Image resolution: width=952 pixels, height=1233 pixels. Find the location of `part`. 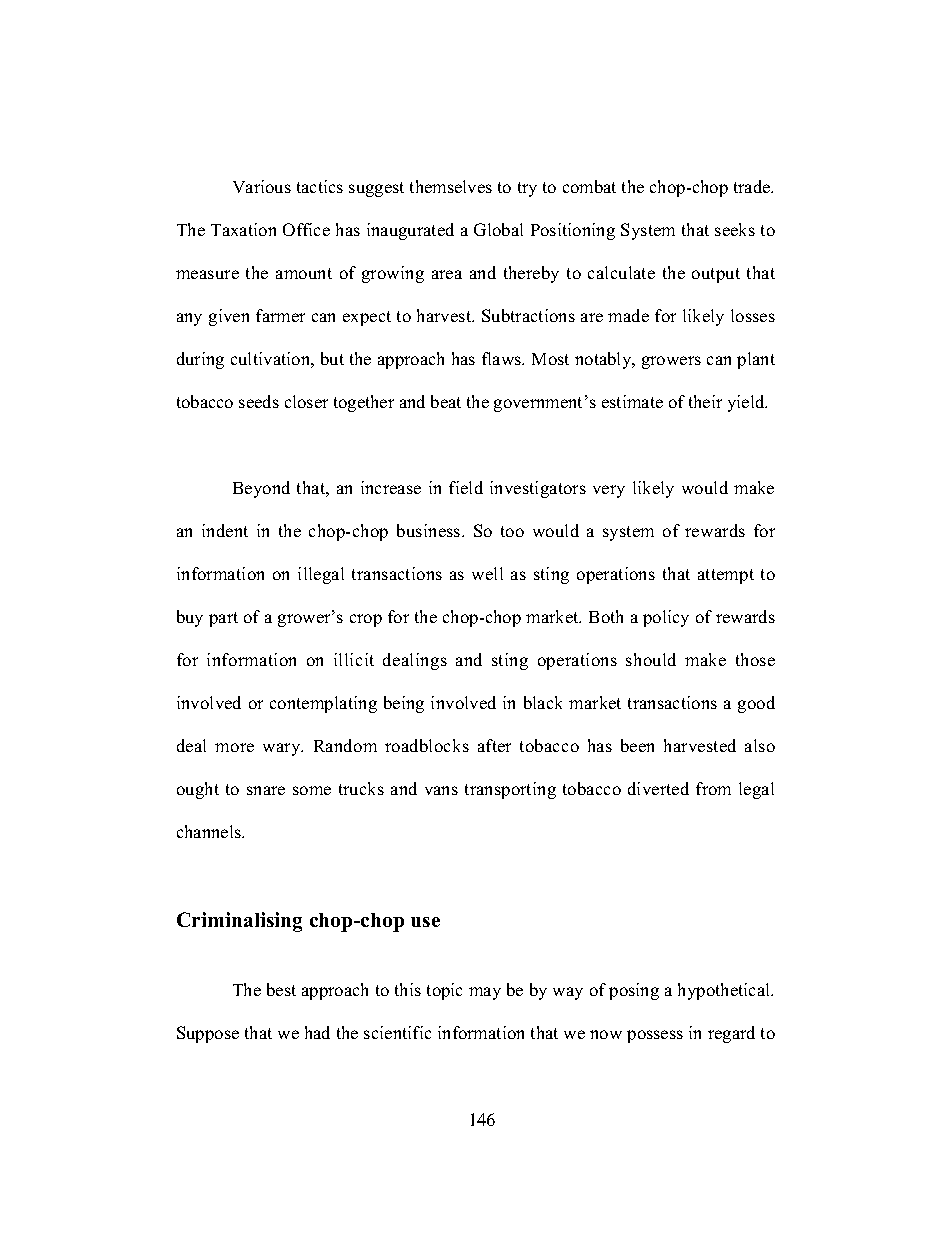

part is located at coordinates (223, 619).
